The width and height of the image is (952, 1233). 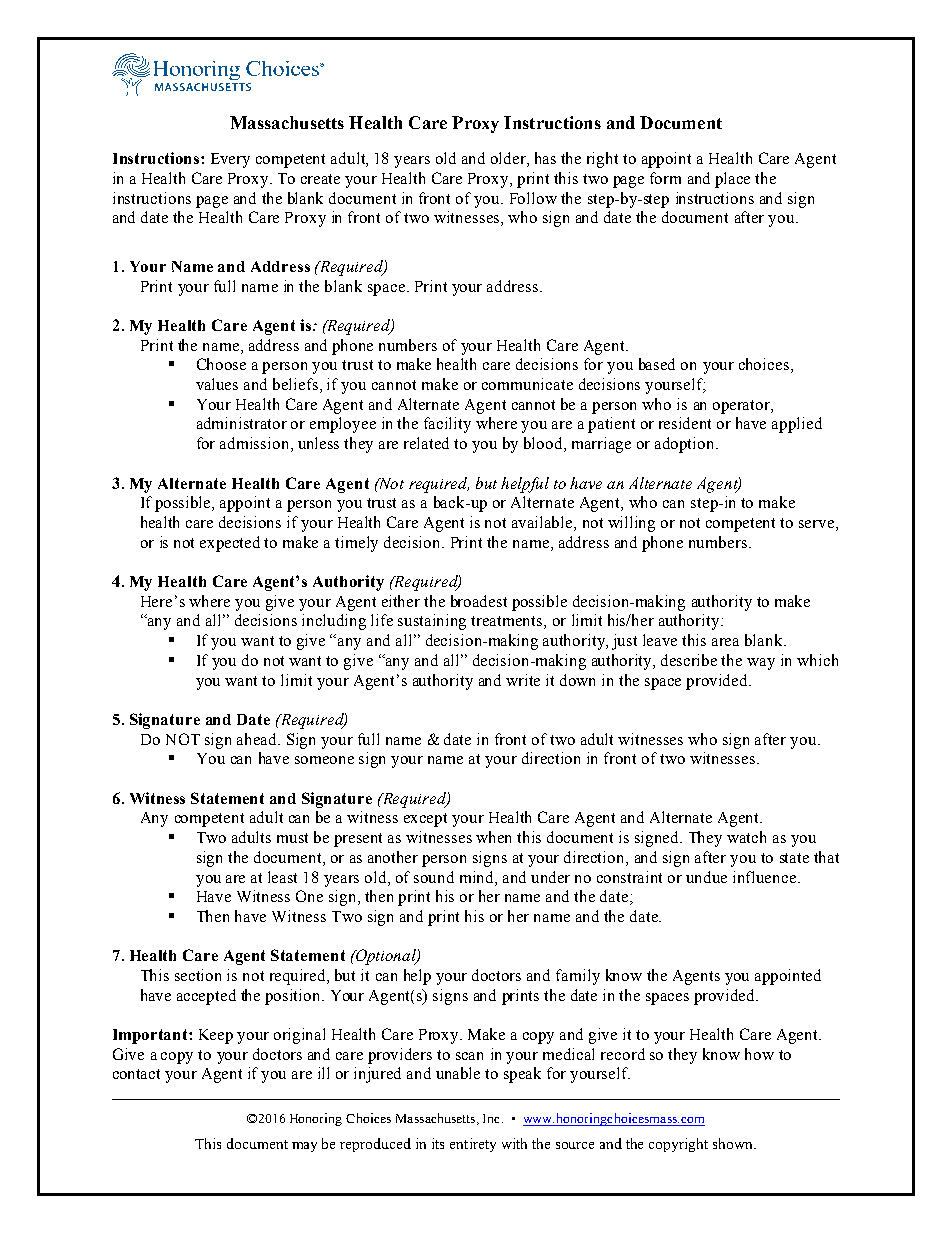 What do you see at coordinates (509, 159) in the image?
I see `older` at bounding box center [509, 159].
